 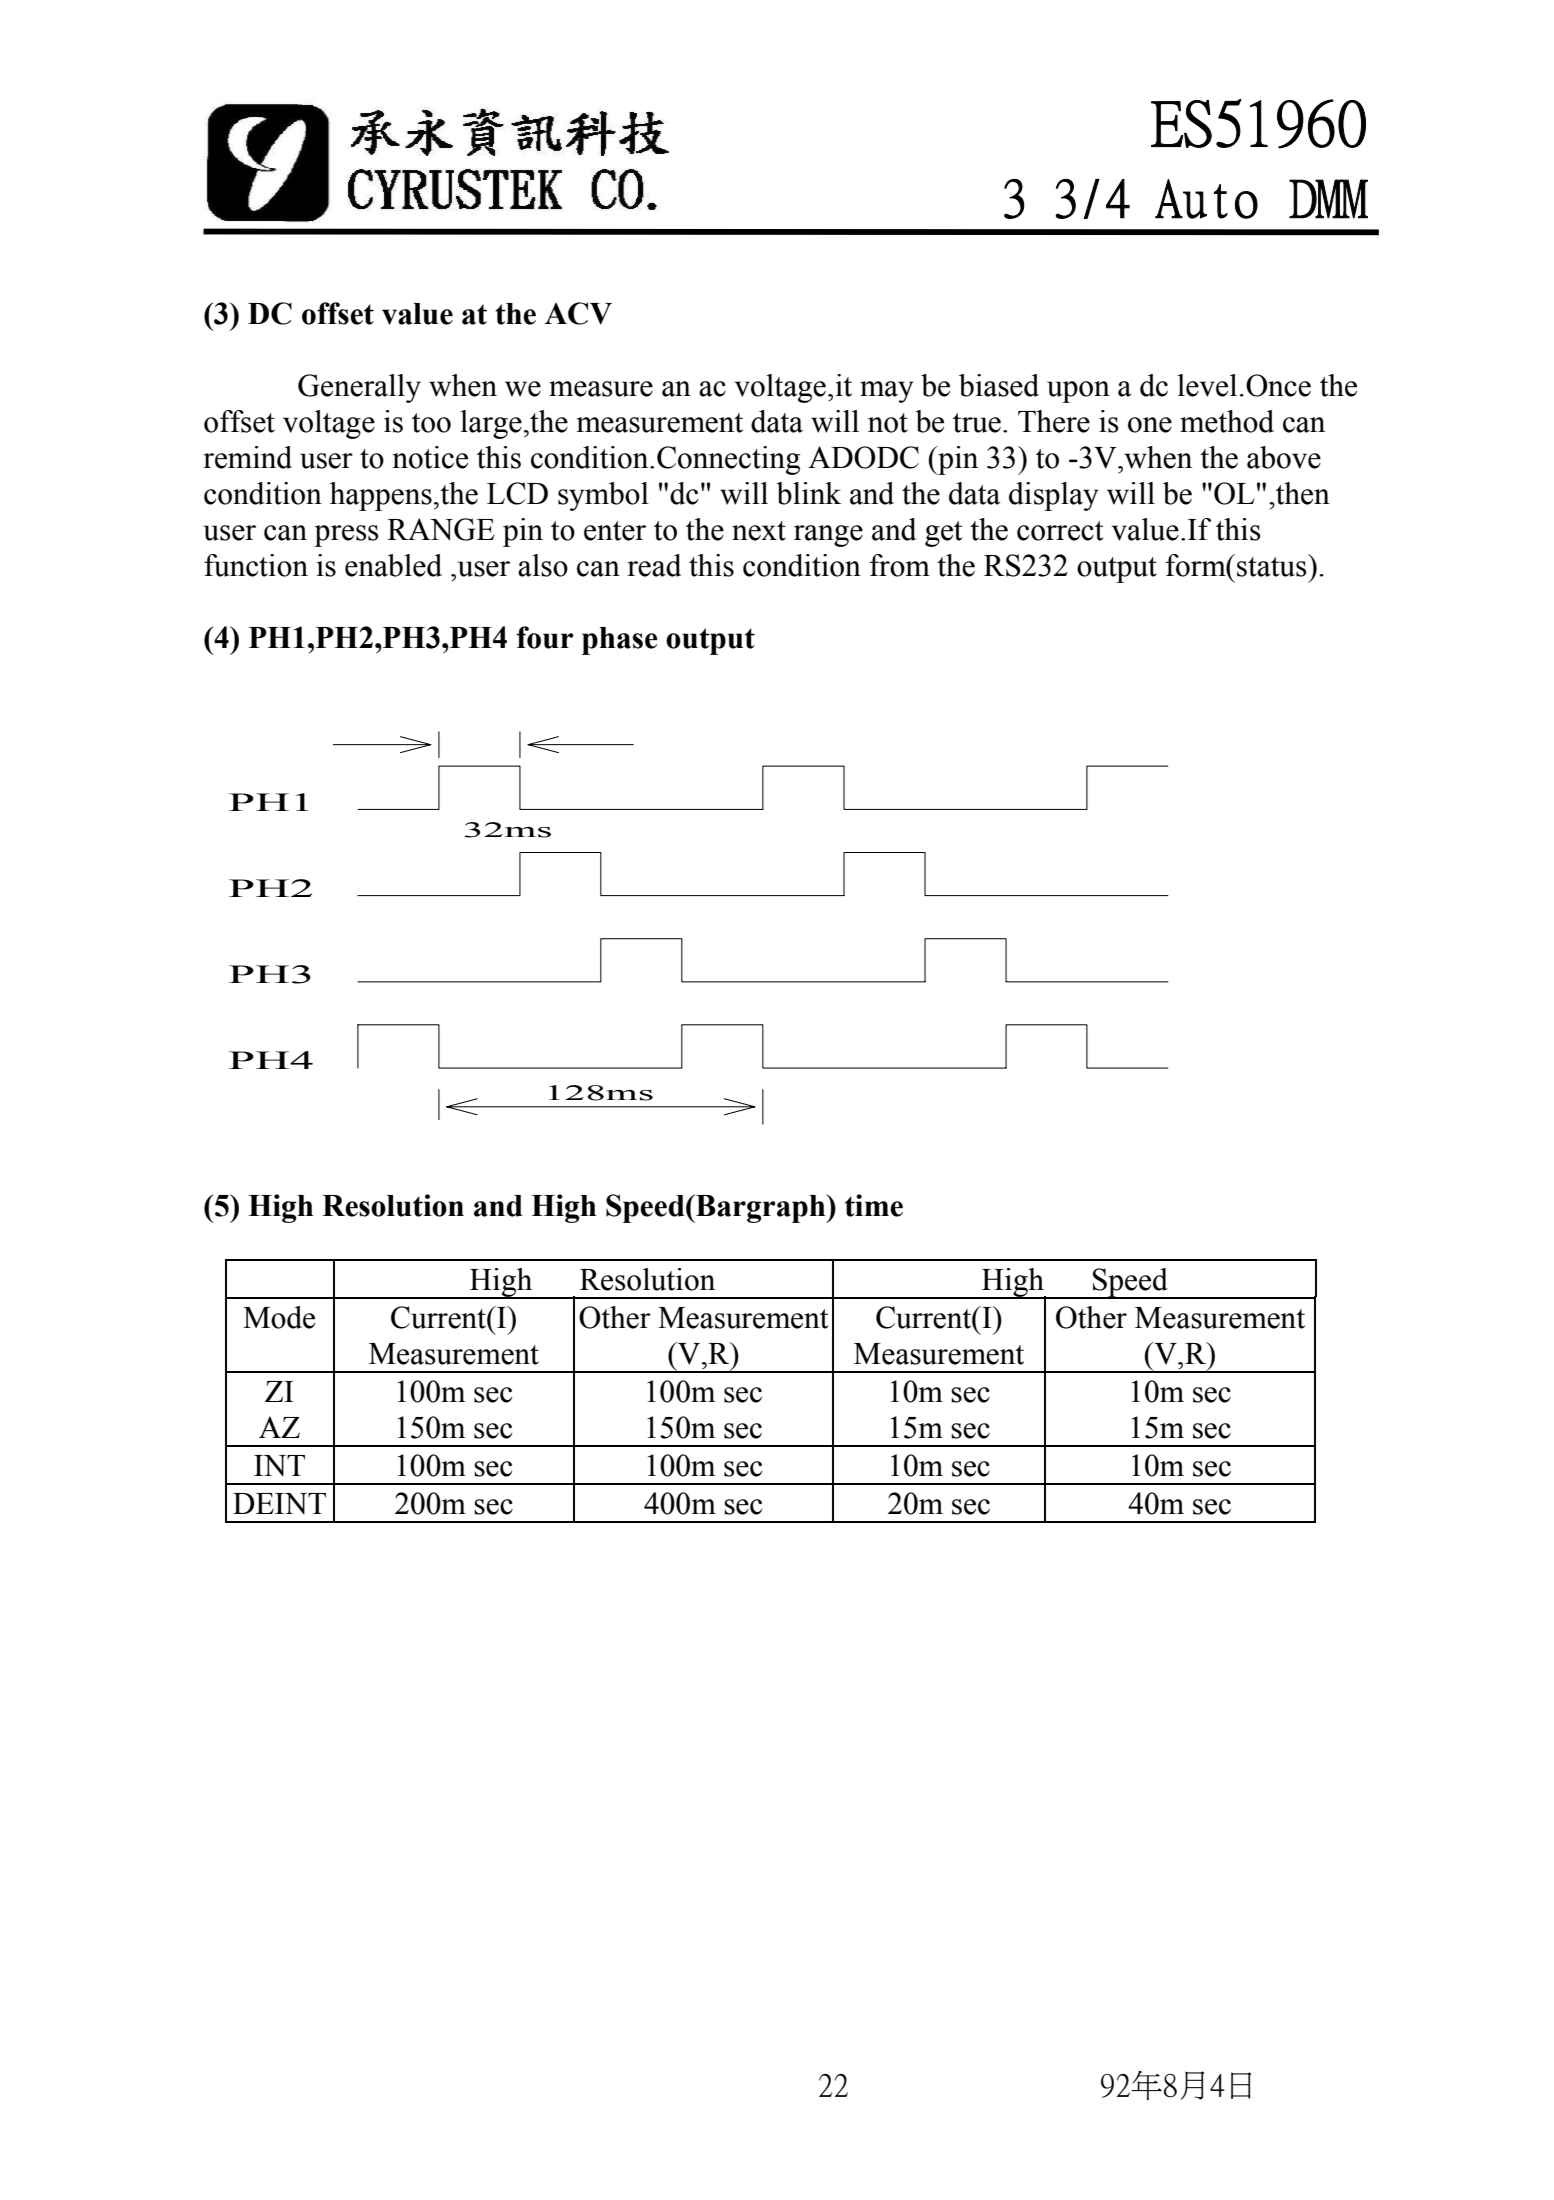 I want to click on enabled, so click(x=393, y=565).
